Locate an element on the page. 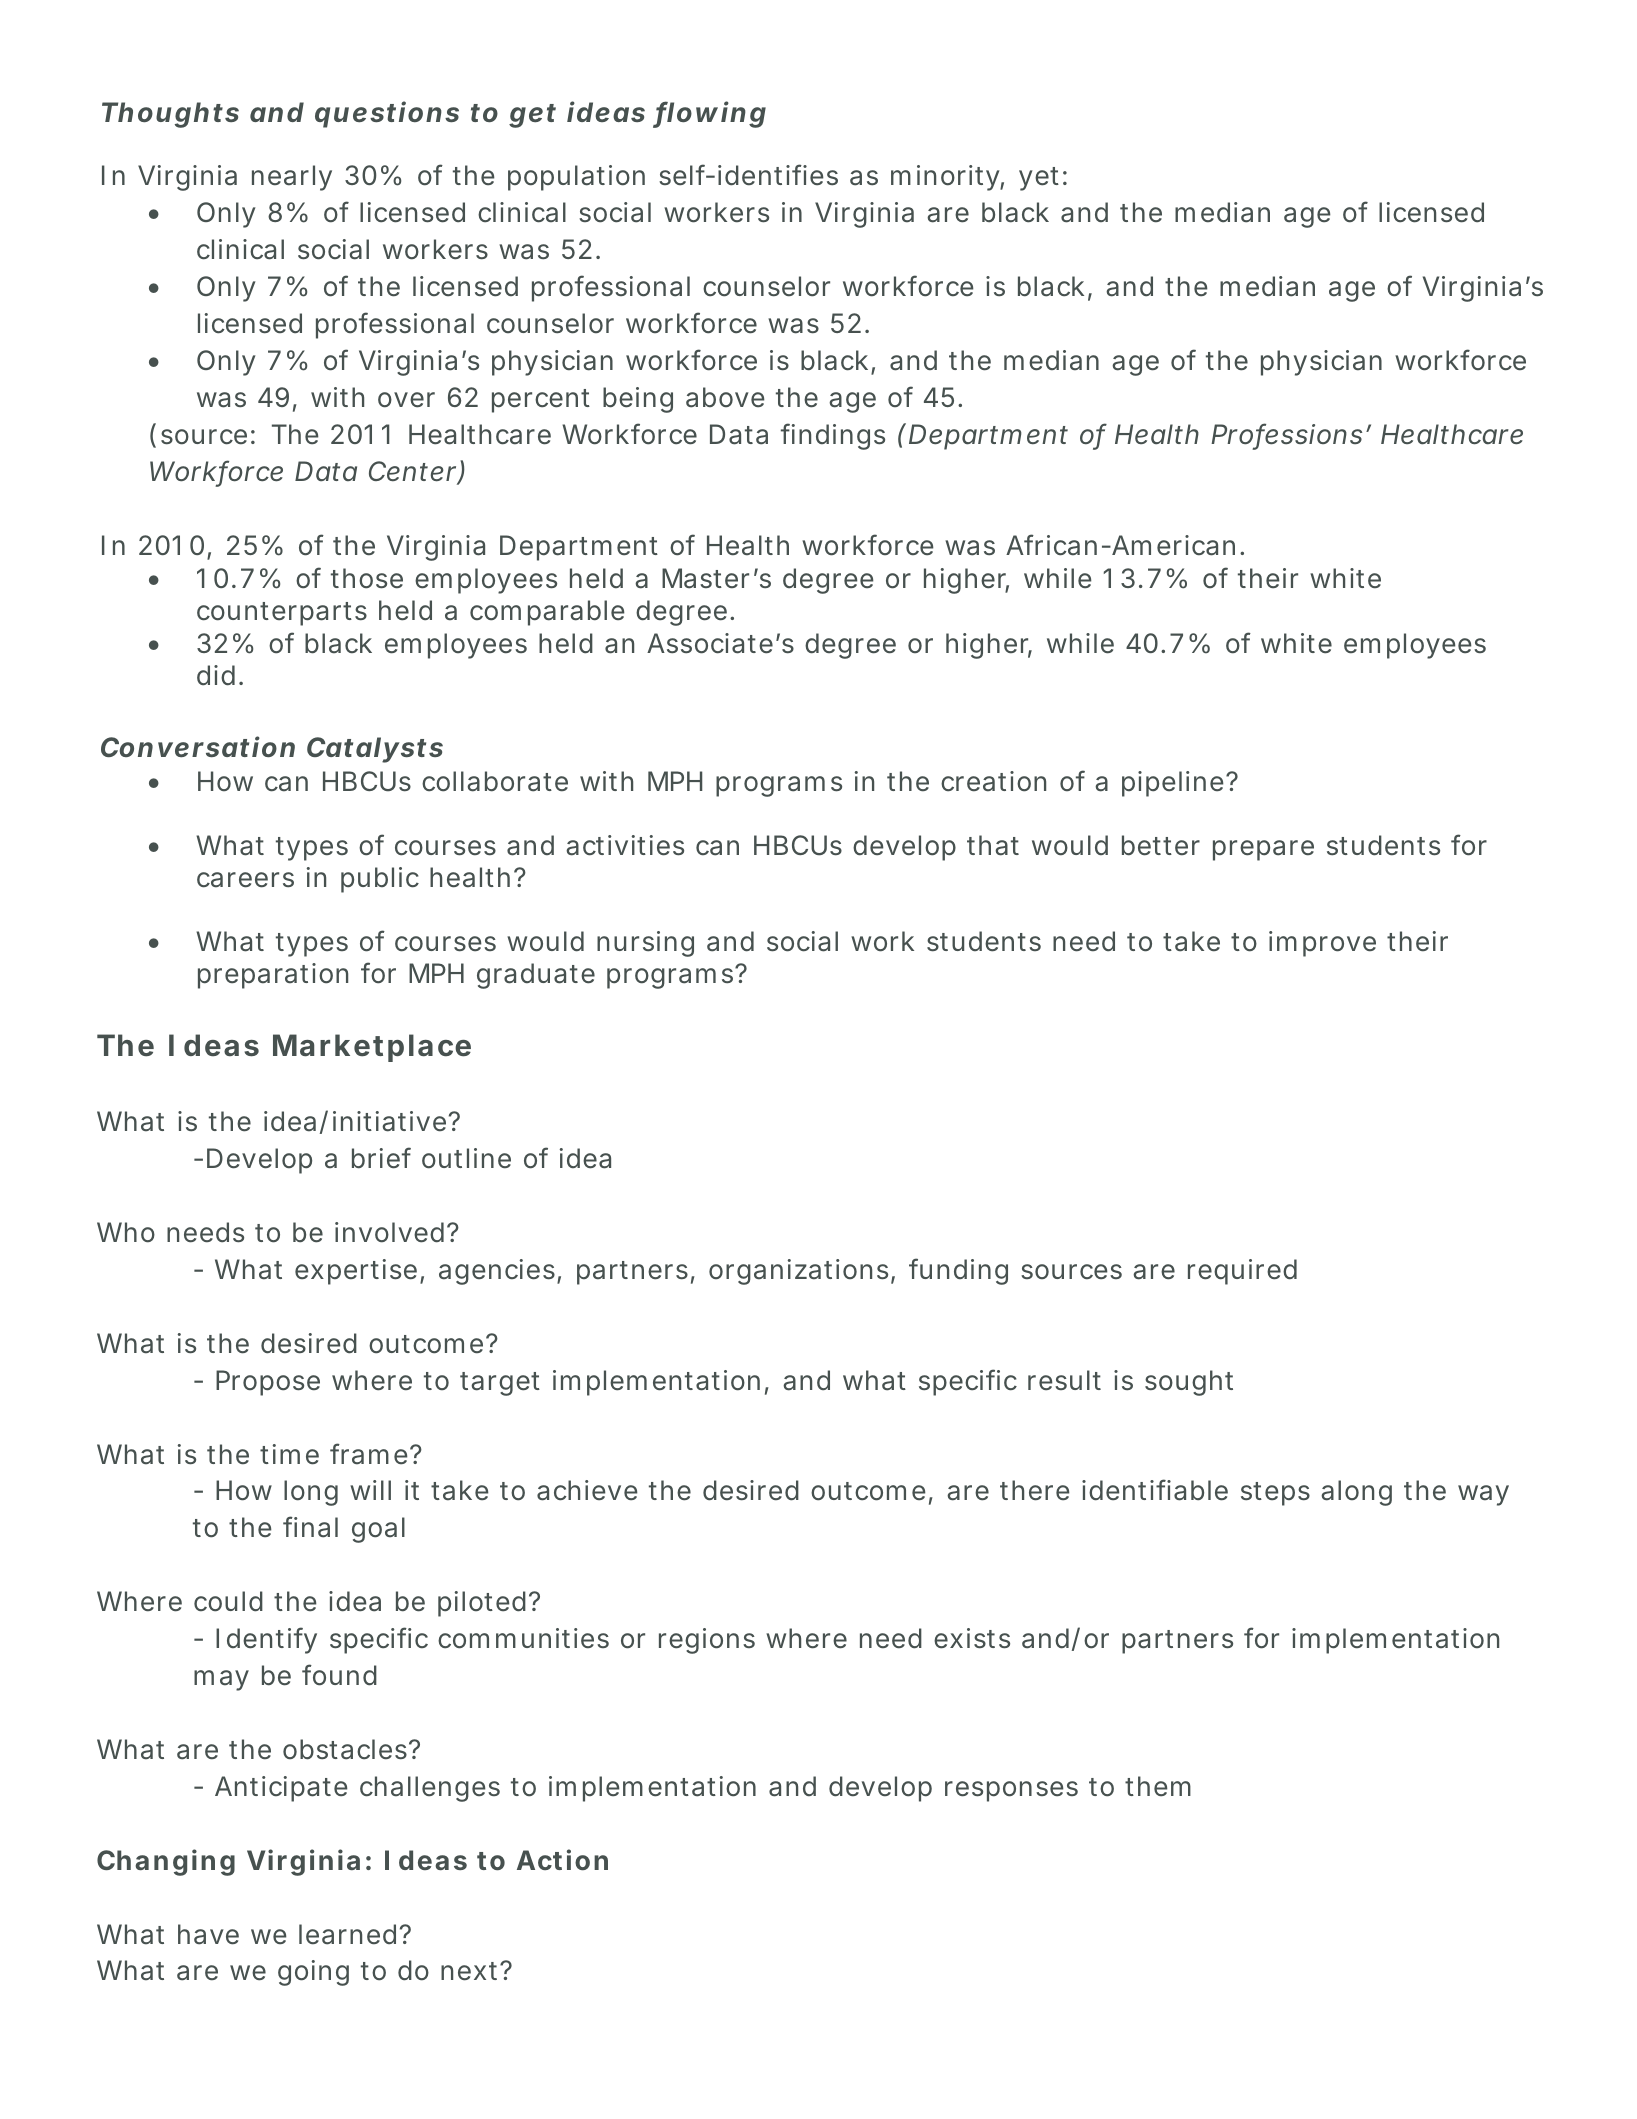  nearly is located at coordinates (292, 178).
